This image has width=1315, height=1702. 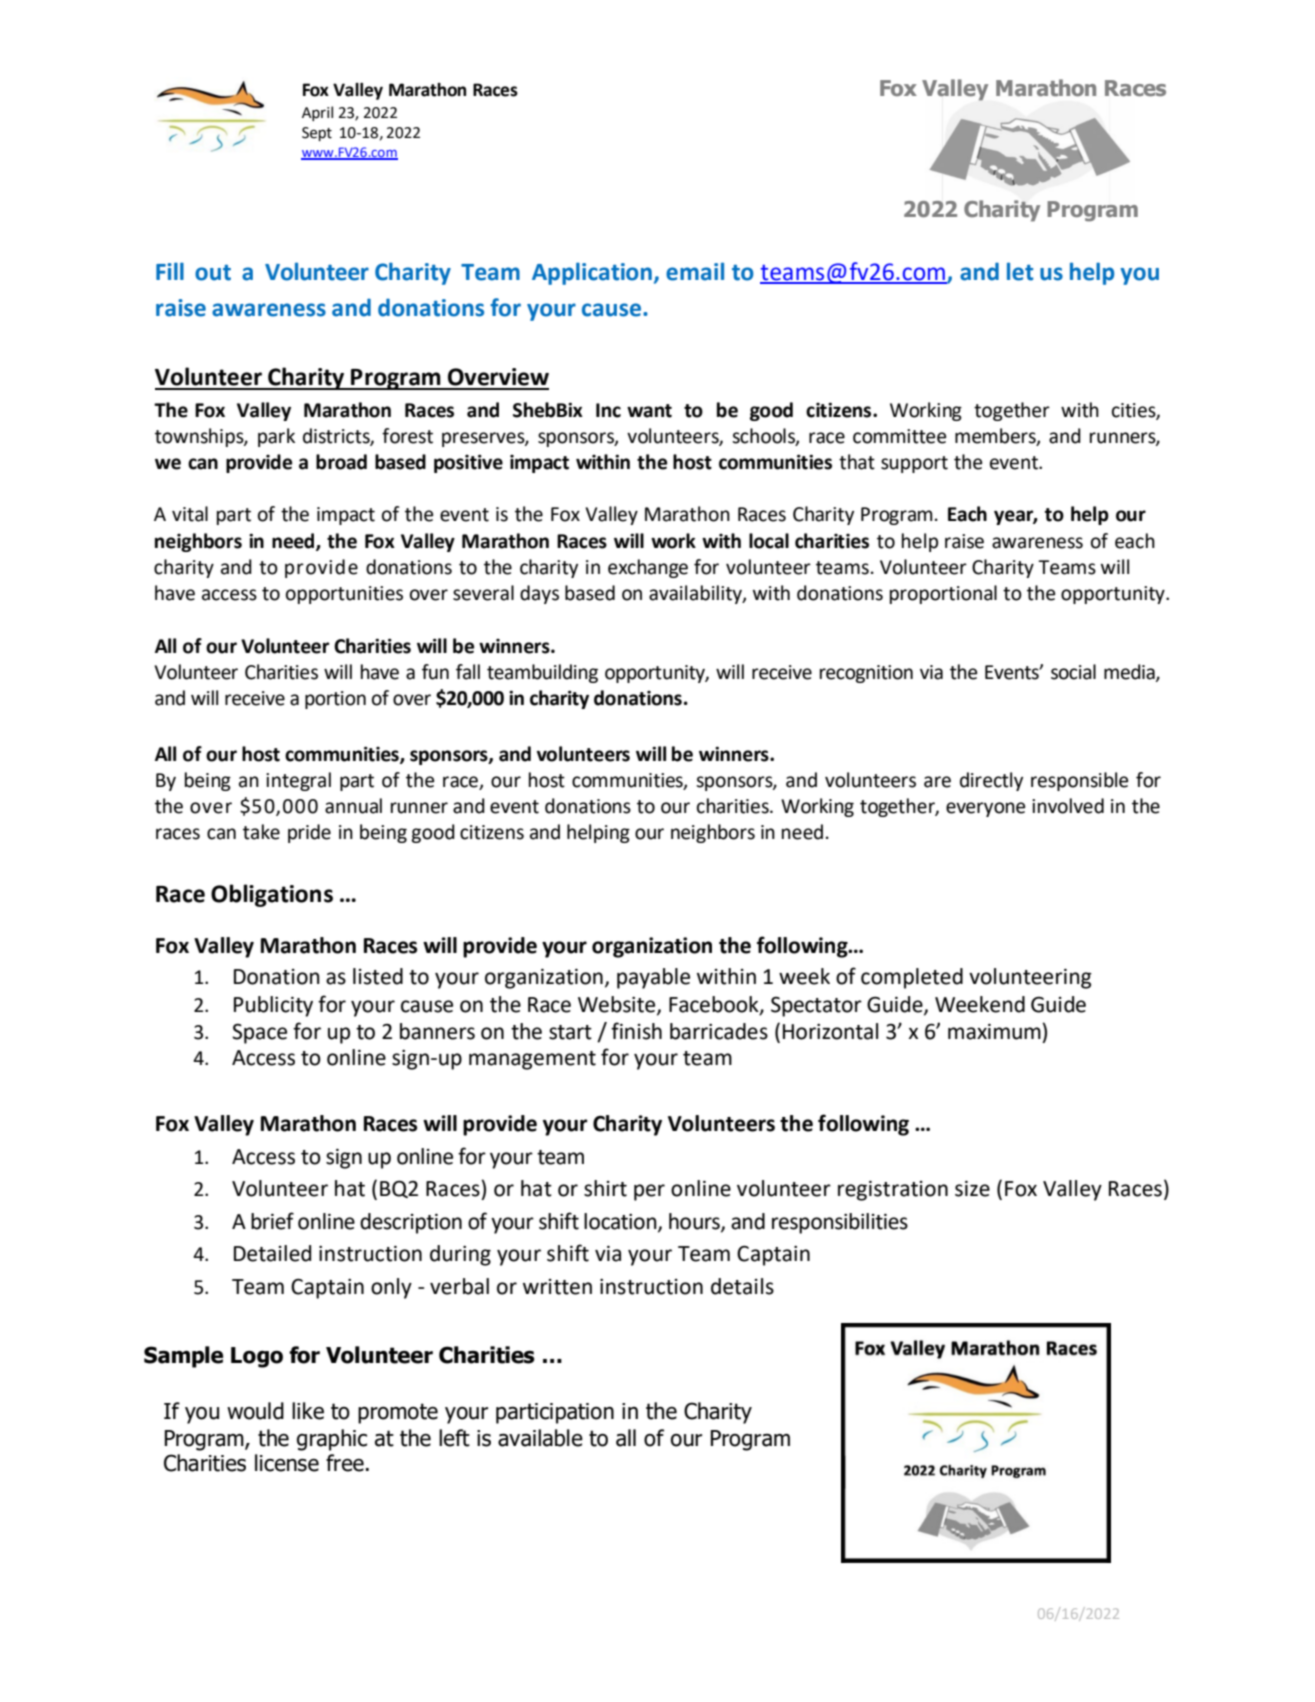 What do you see at coordinates (317, 134) in the image?
I see `Sept` at bounding box center [317, 134].
